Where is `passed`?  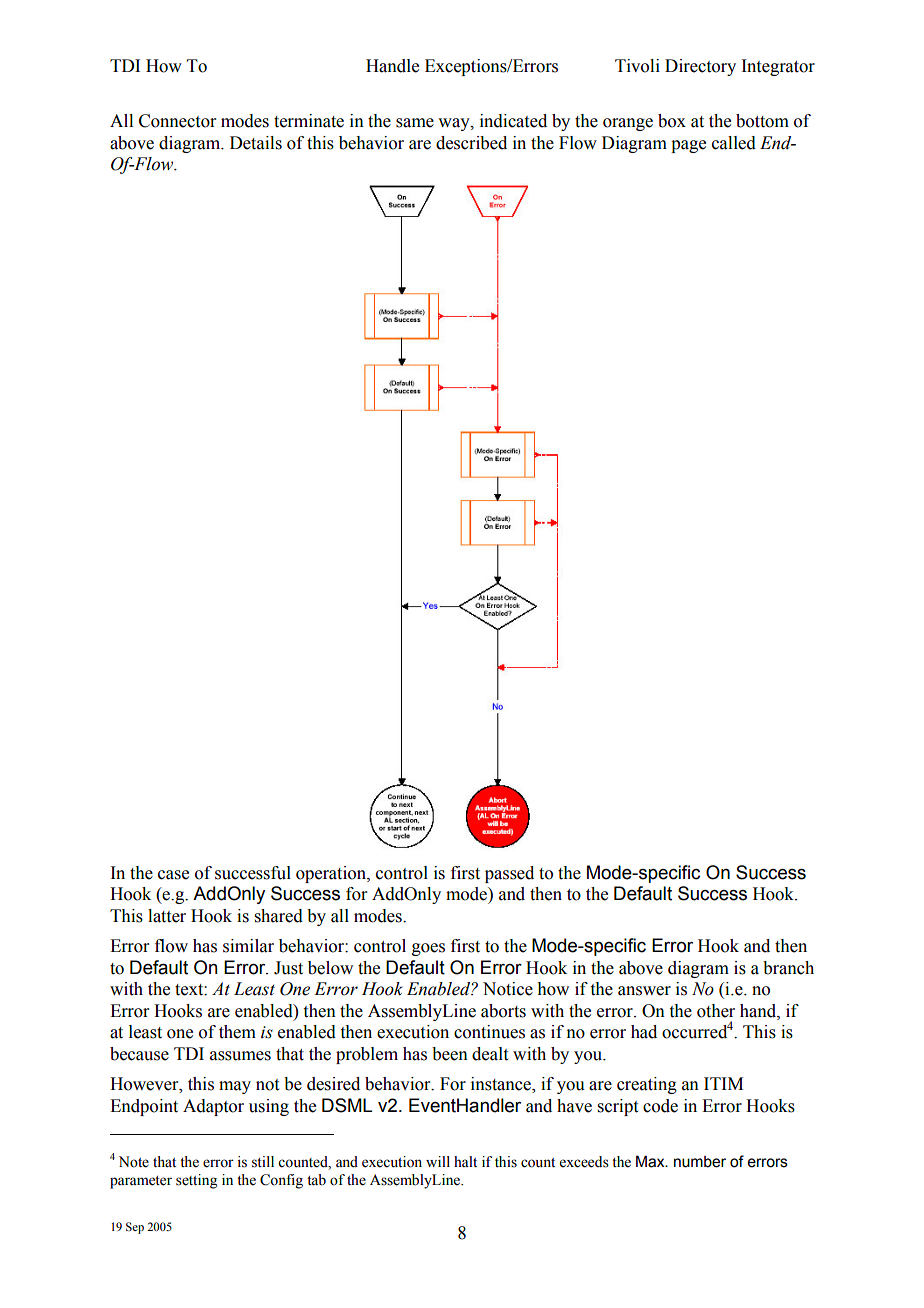 passed is located at coordinates (509, 874).
